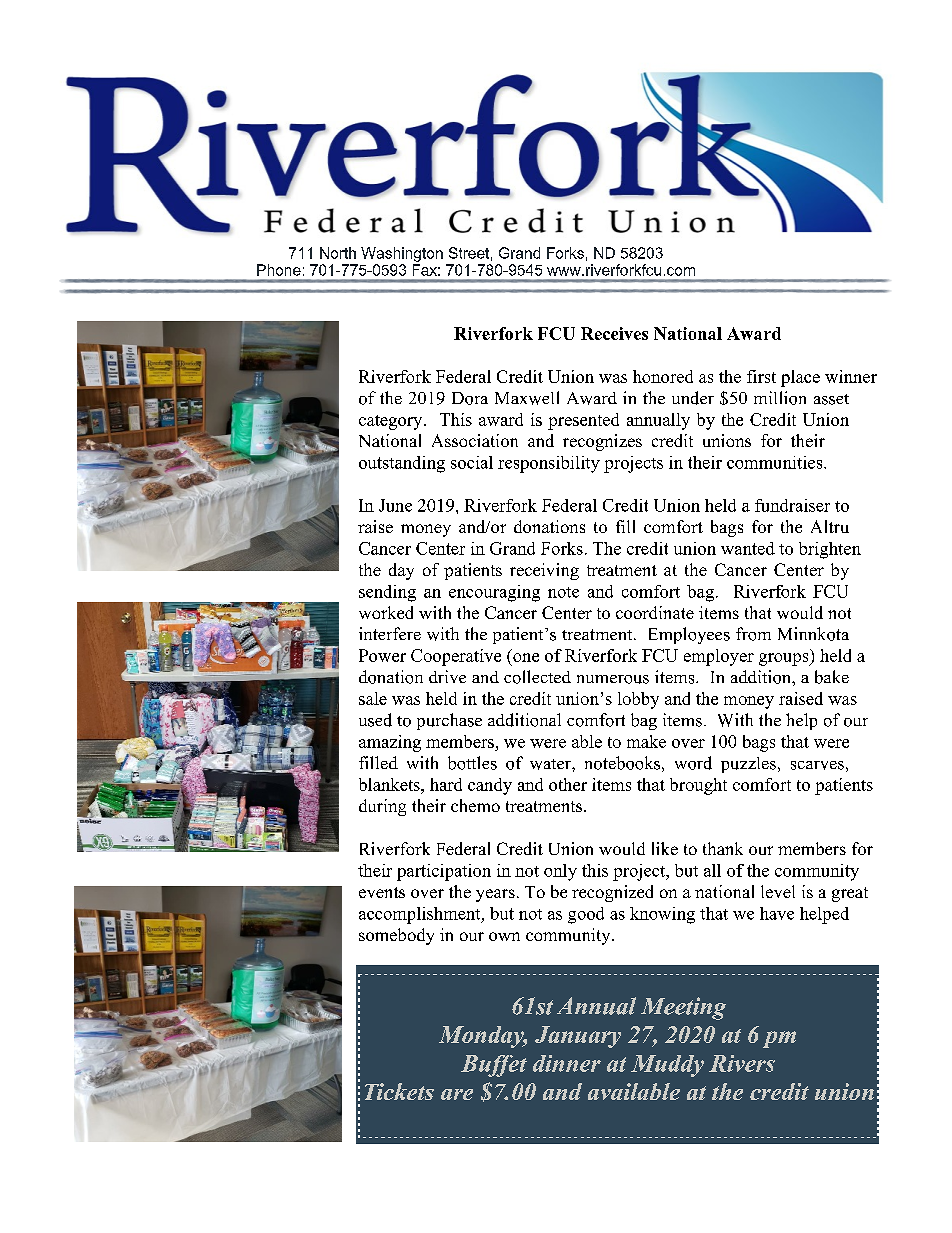  Describe the element at coordinates (537, 677) in the image. I see `collected` at that location.
